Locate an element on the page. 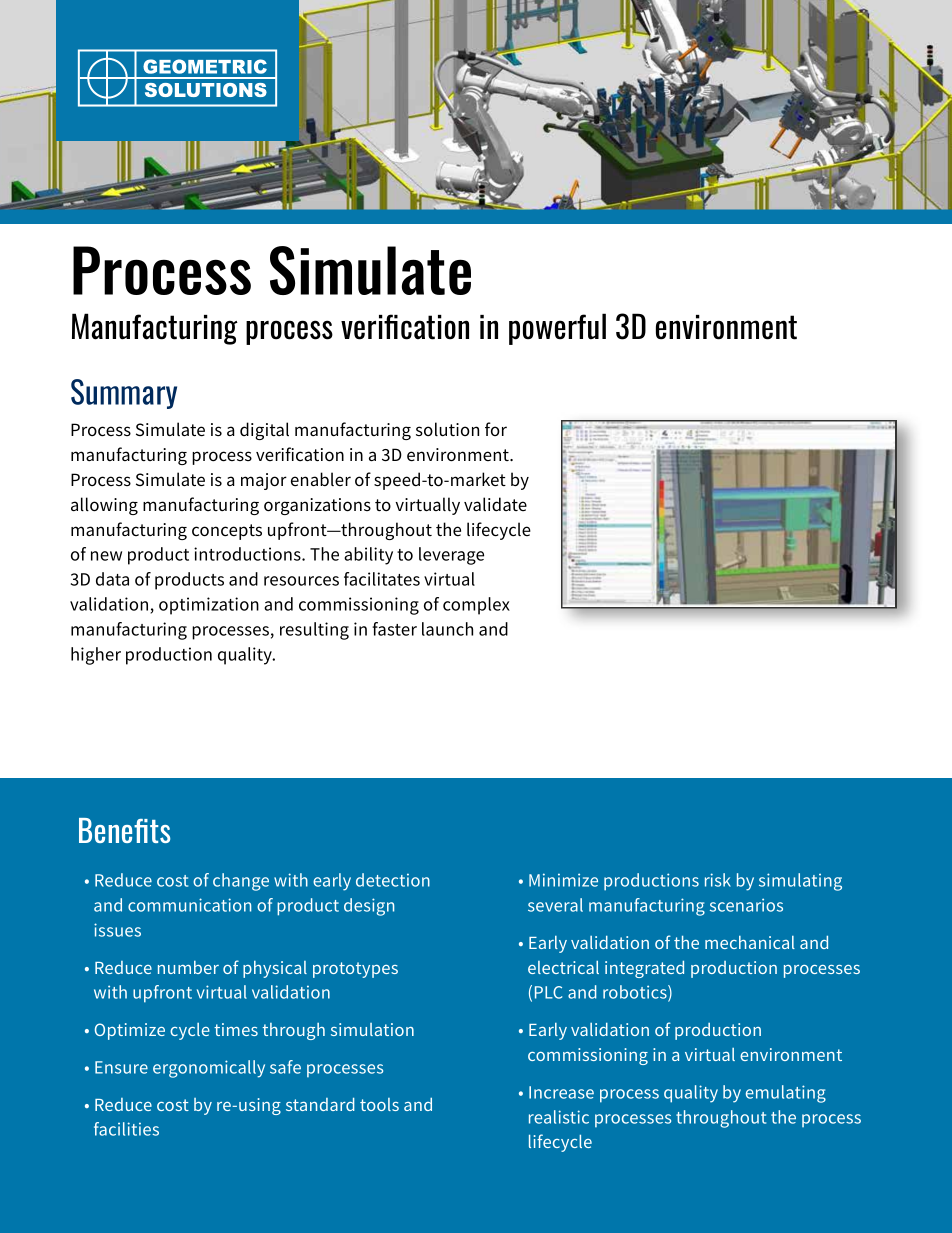  leverage is located at coordinates (451, 556).
